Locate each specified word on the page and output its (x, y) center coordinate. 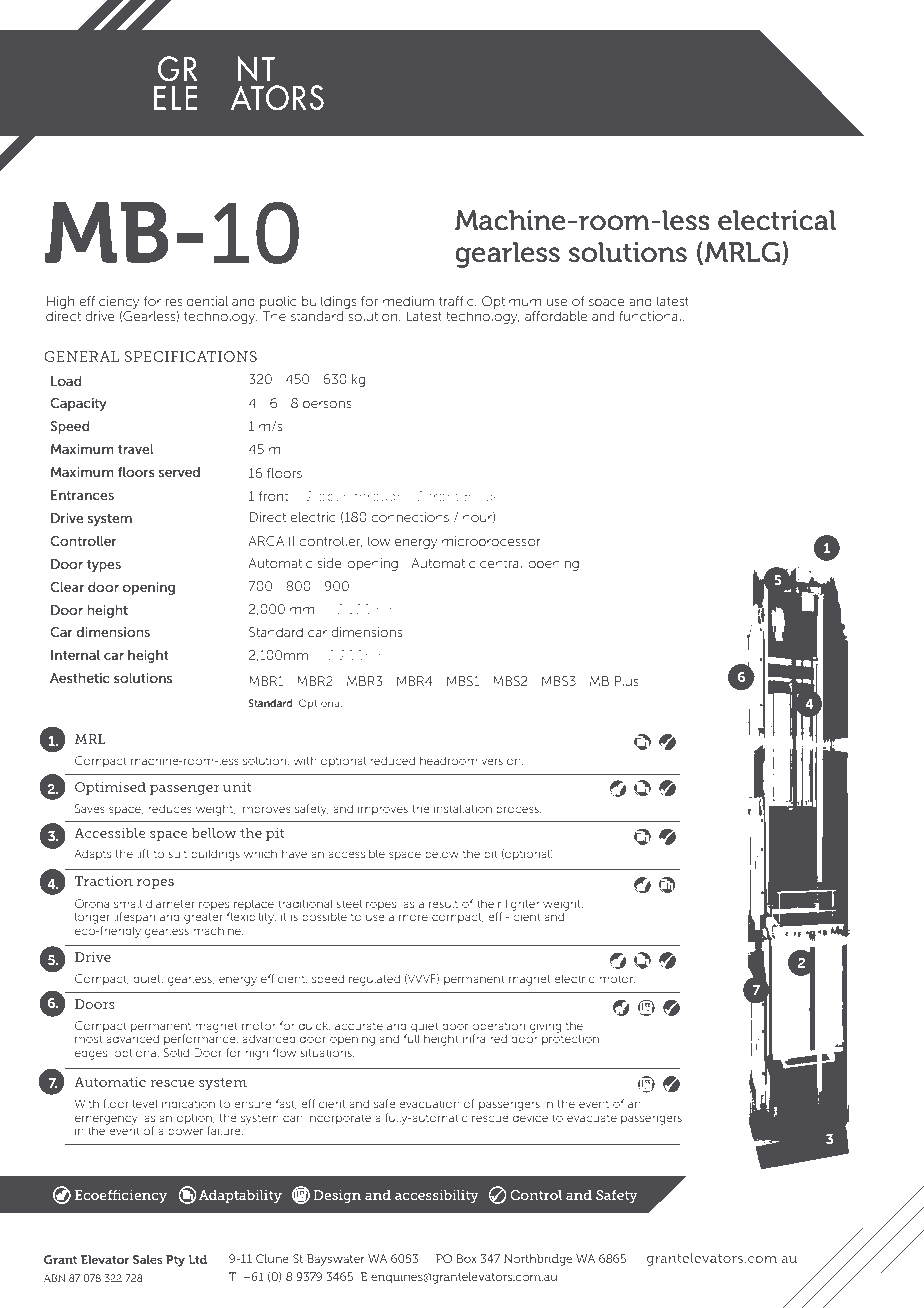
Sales (148, 1259)
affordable (556, 316)
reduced (392, 760)
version (502, 760)
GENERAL (81, 356)
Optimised (110, 788)
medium (408, 301)
